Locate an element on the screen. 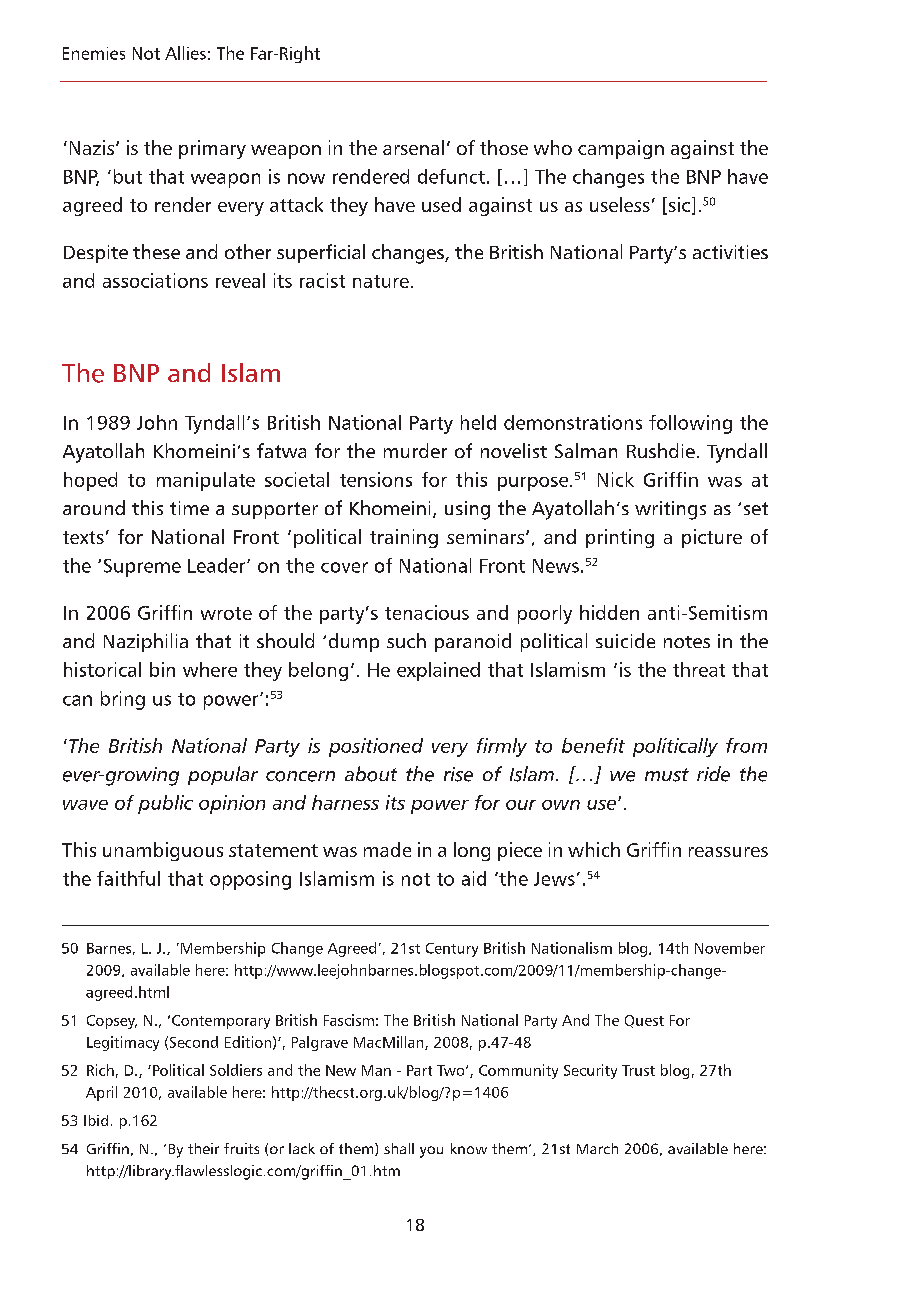 This screenshot has width=924, height=1308. public is located at coordinates (165, 804).
